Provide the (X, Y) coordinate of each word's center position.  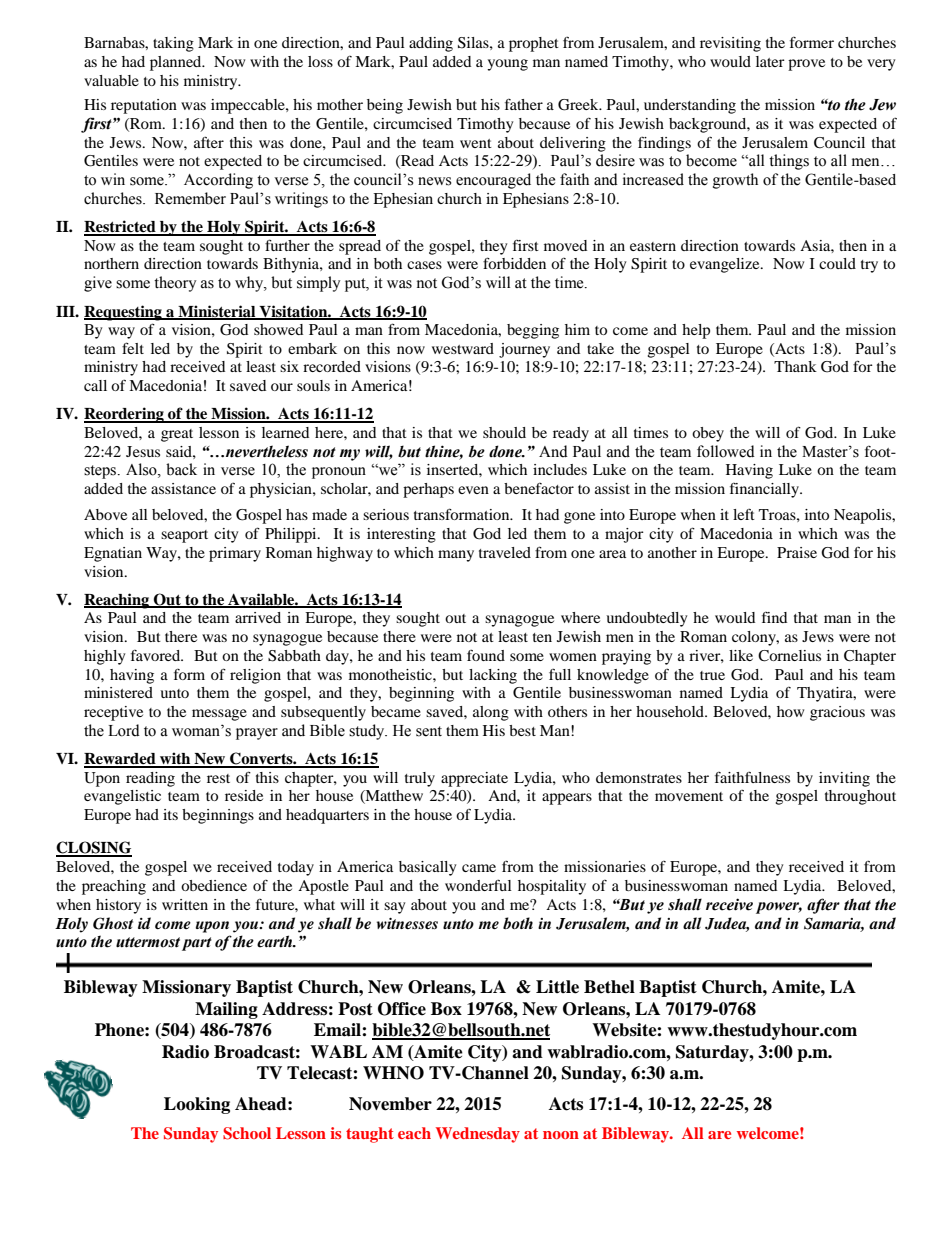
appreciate (474, 779)
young (507, 65)
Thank (795, 366)
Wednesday (478, 1135)
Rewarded (121, 760)
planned (177, 63)
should (504, 432)
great (177, 435)
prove (806, 65)
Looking (197, 1105)
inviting (844, 779)
